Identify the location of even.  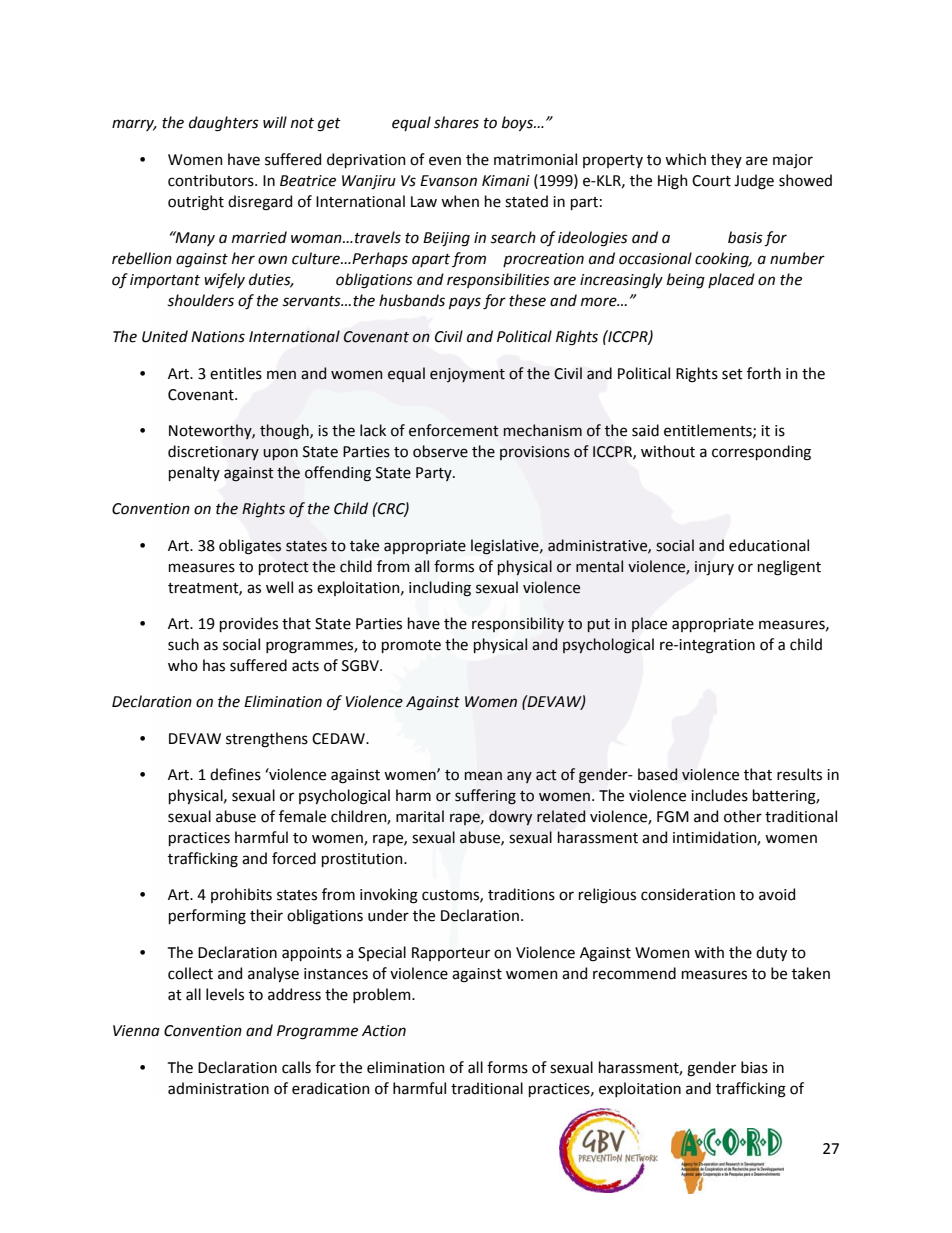
(445, 161).
